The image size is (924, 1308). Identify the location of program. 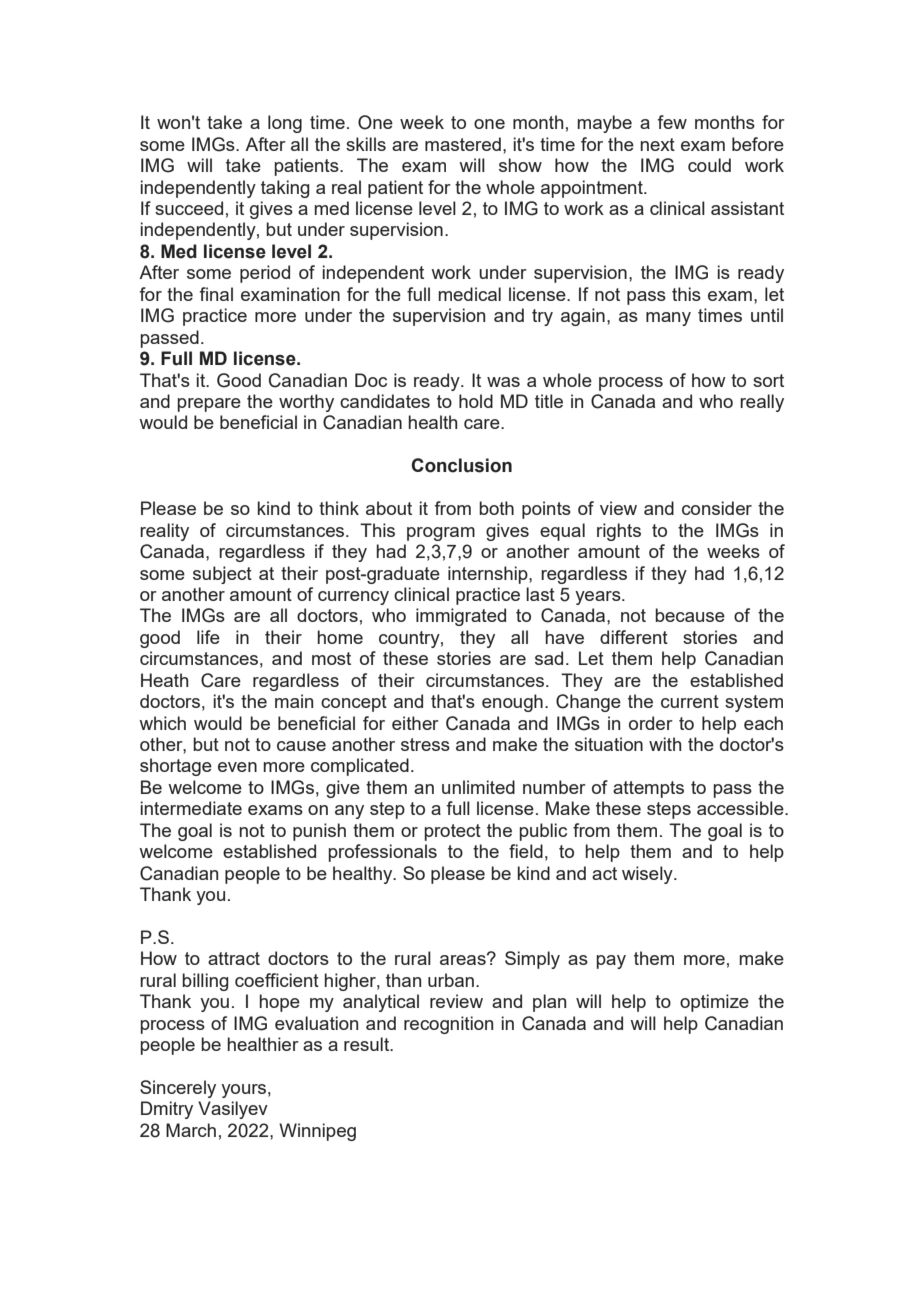
(441, 534).
